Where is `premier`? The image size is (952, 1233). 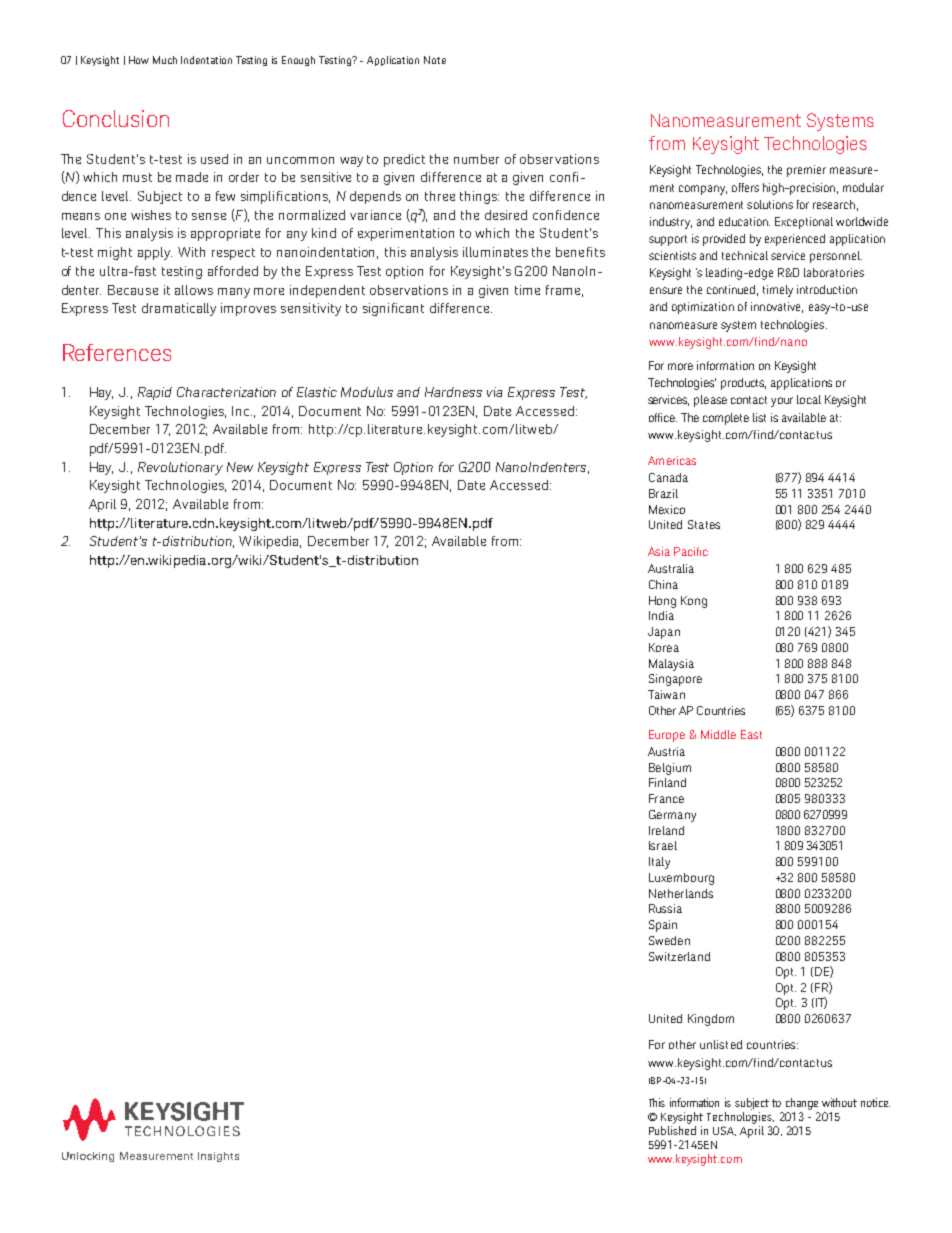 premier is located at coordinates (806, 171).
